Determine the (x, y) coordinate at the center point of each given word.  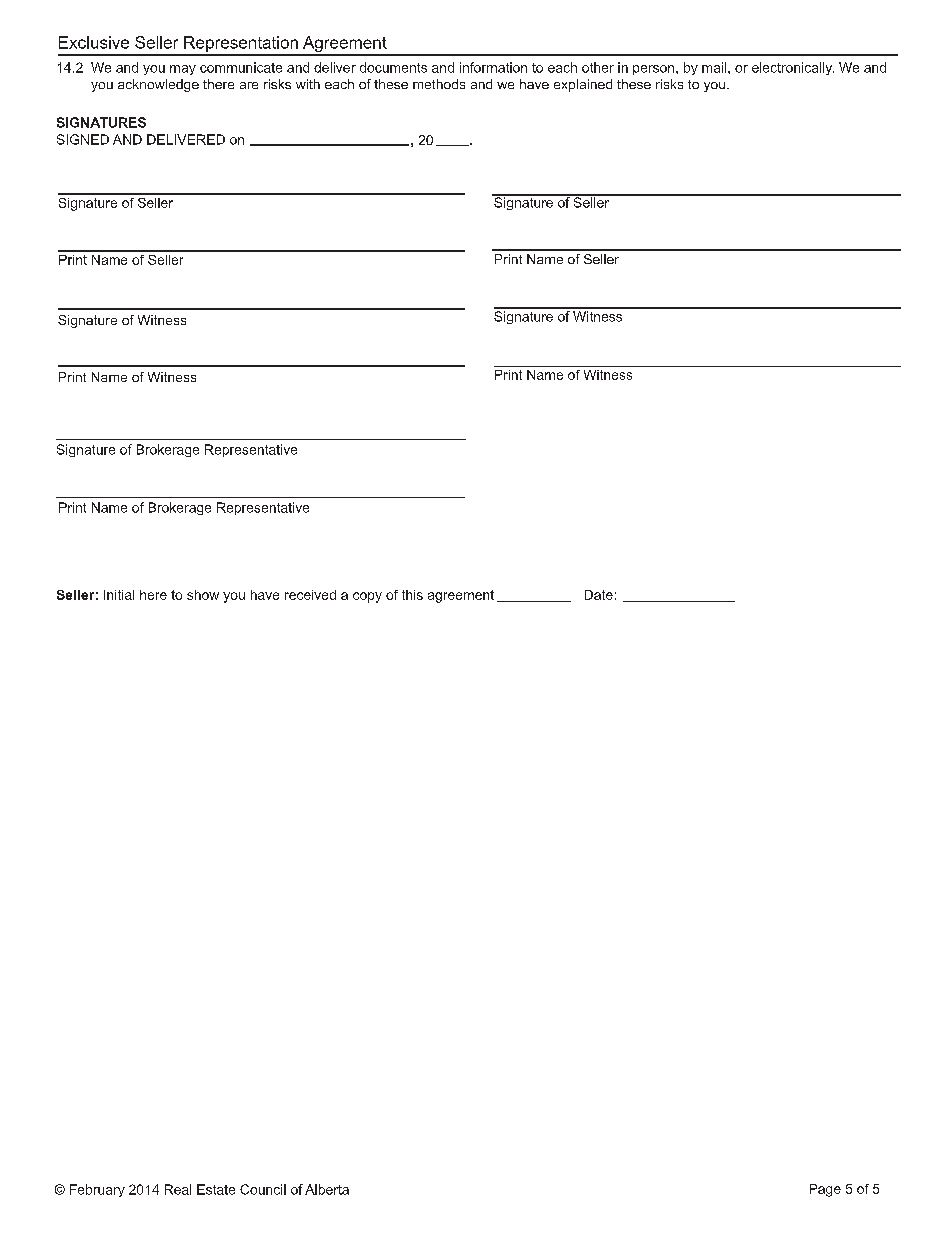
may (183, 70)
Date (599, 595)
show (203, 595)
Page (825, 1190)
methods (439, 84)
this (412, 595)
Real (178, 1189)
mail (715, 67)
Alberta (327, 1189)
